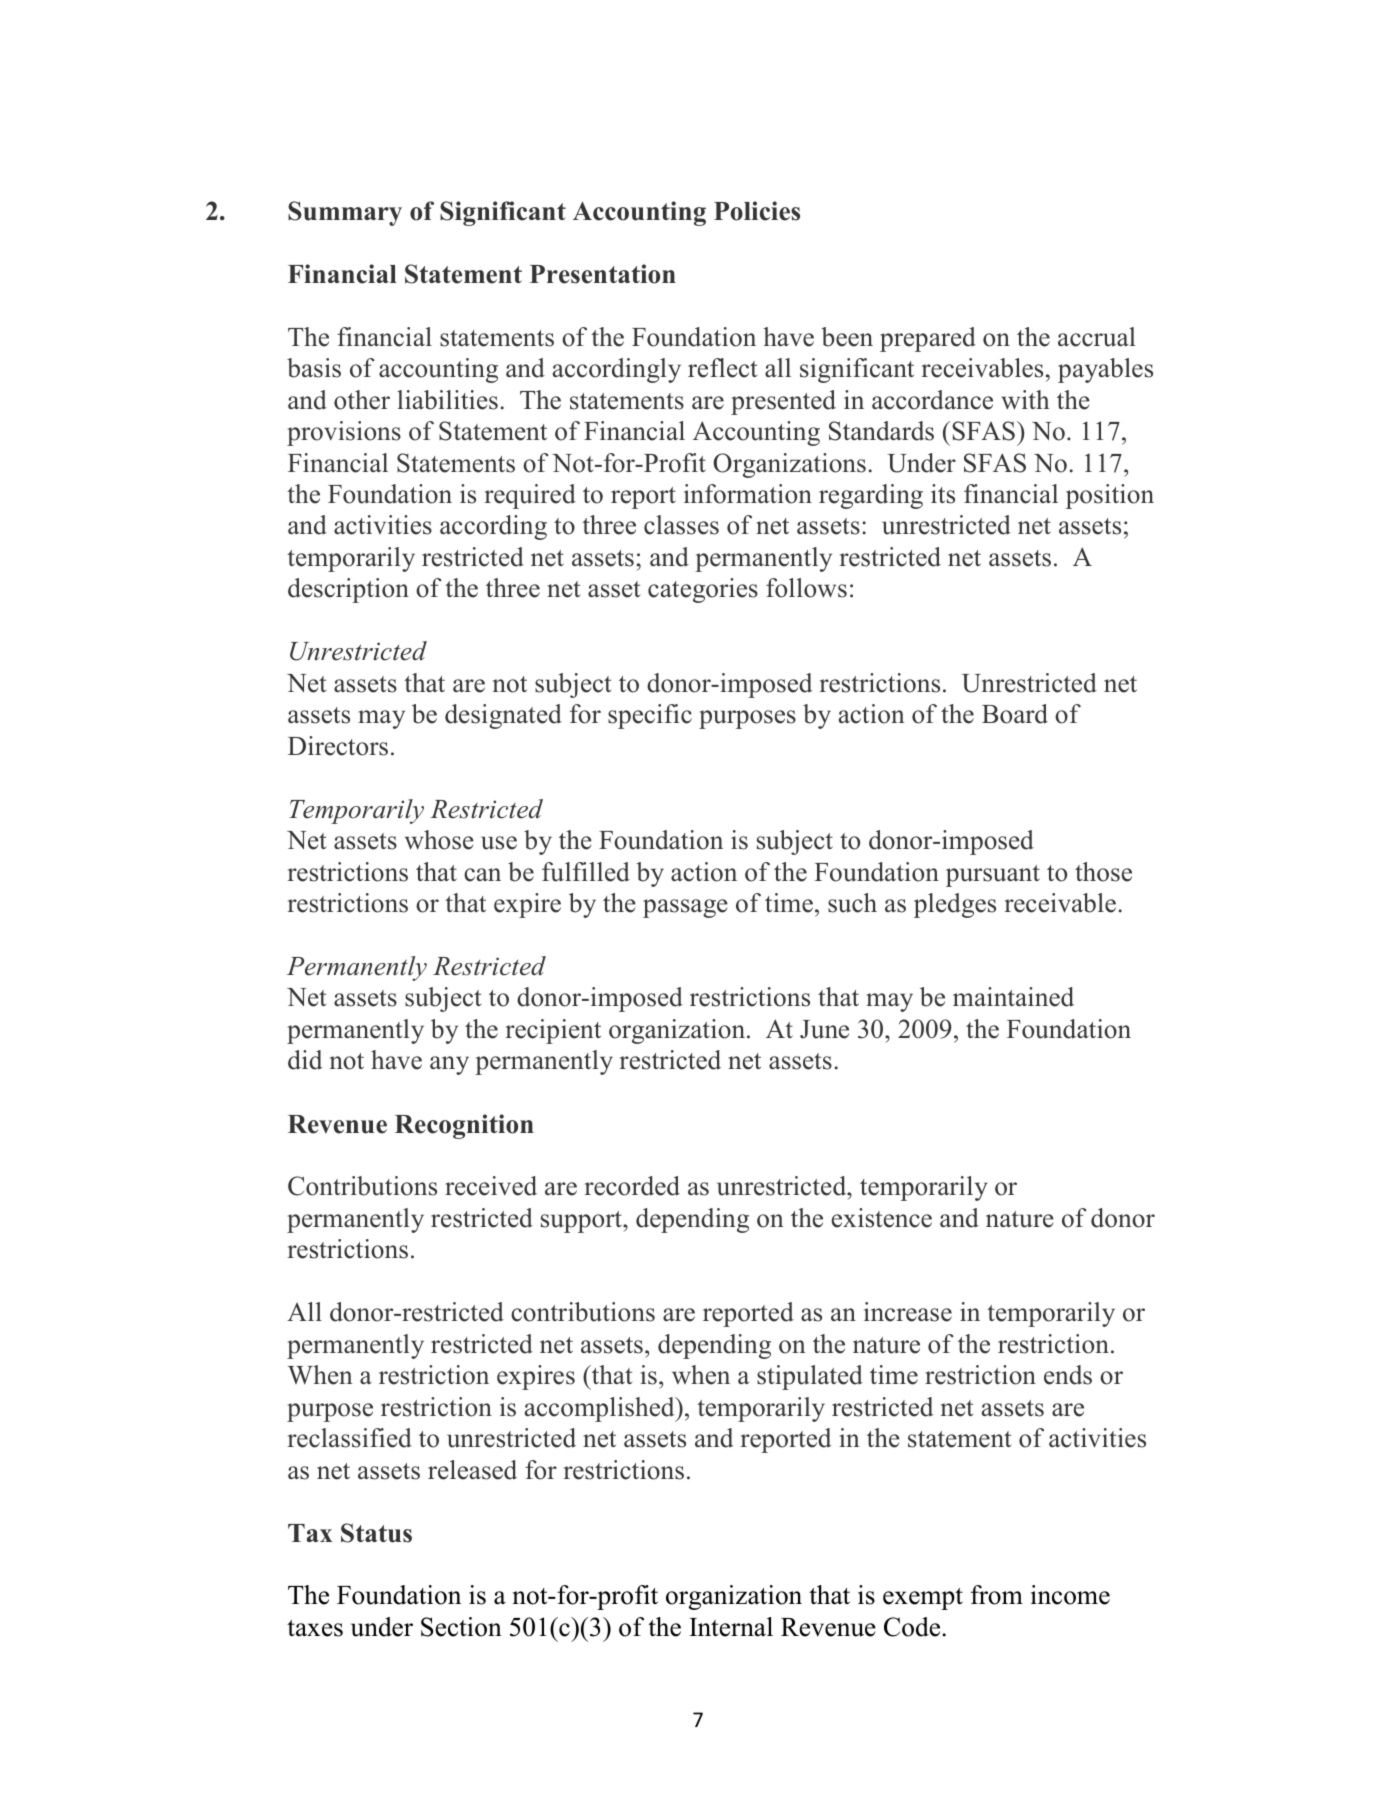 This page has height=1806, width=1396. Describe the element at coordinates (338, 746) in the page. I see `Directors` at that location.
